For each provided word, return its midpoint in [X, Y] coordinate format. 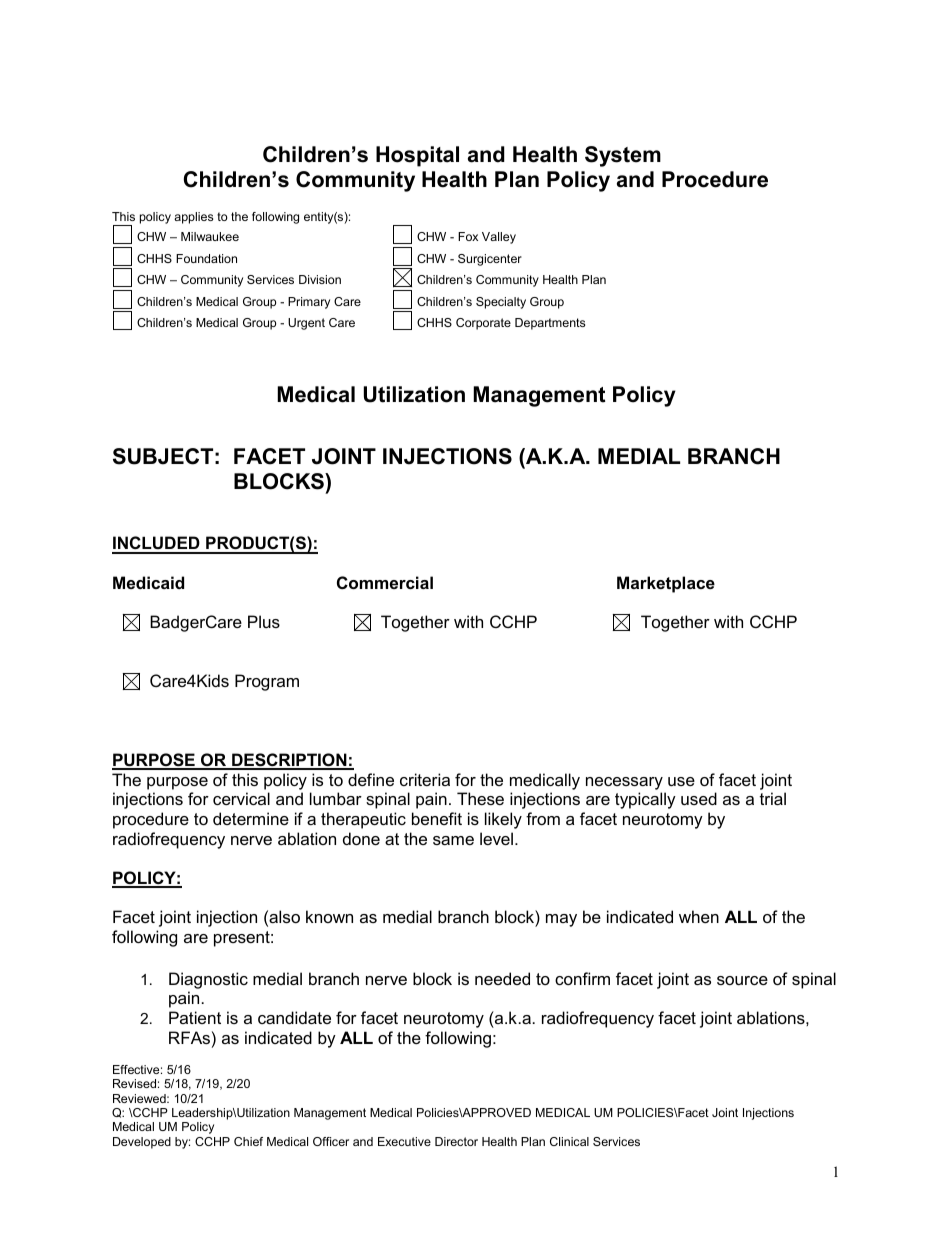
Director [456, 1141]
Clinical [569, 1141]
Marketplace [666, 584]
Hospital [417, 156]
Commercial [385, 582]
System [623, 156]
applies [193, 218]
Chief [248, 1141]
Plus [264, 621]
